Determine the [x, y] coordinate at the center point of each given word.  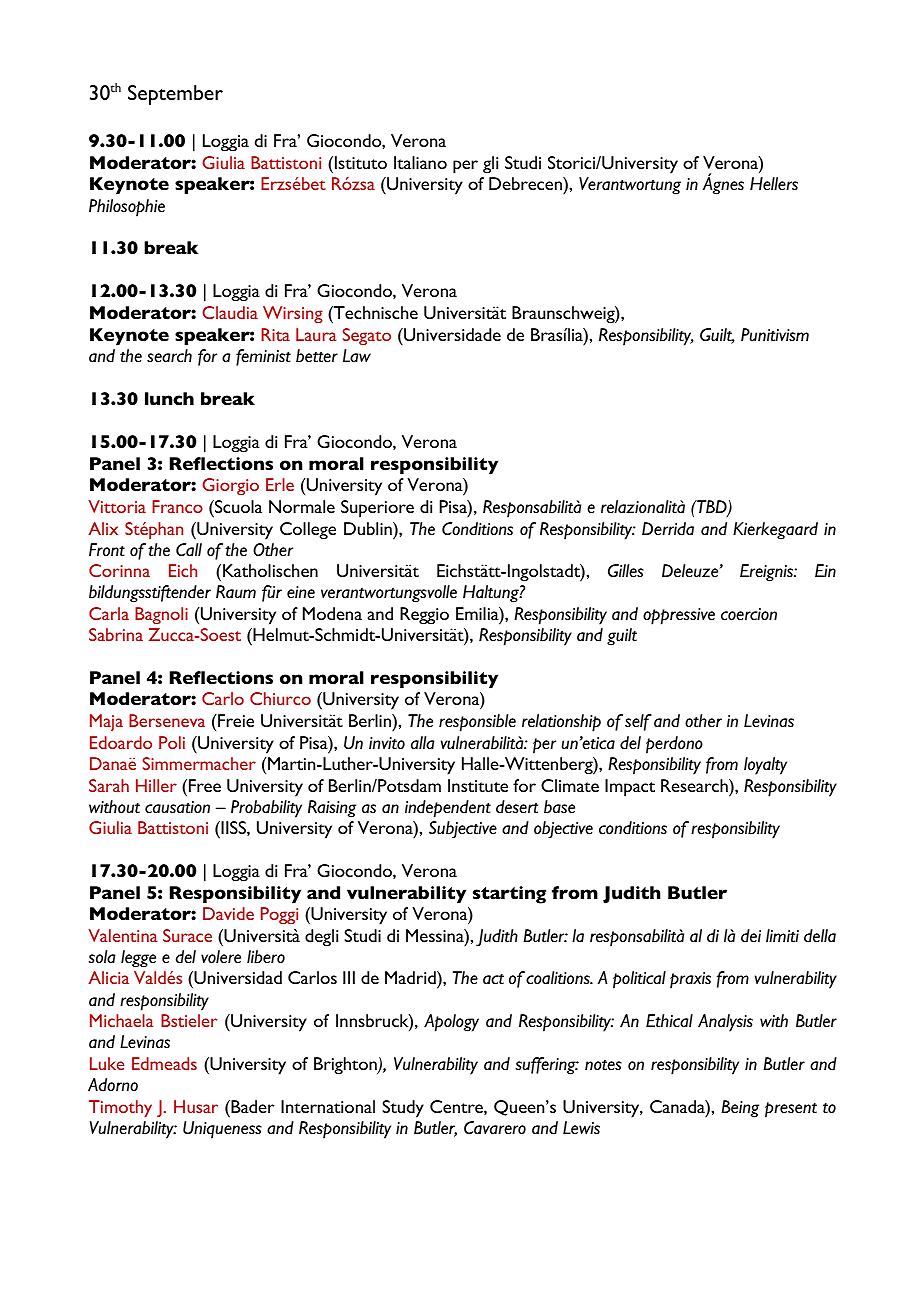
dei [751, 936]
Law [357, 355]
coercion [749, 614]
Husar [196, 1106]
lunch [169, 398]
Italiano [420, 162]
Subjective [463, 830]
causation [177, 807]
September [175, 95]
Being [740, 1109]
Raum [236, 591]
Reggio [424, 616]
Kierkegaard [775, 531]
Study [403, 1109]
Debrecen [526, 185]
